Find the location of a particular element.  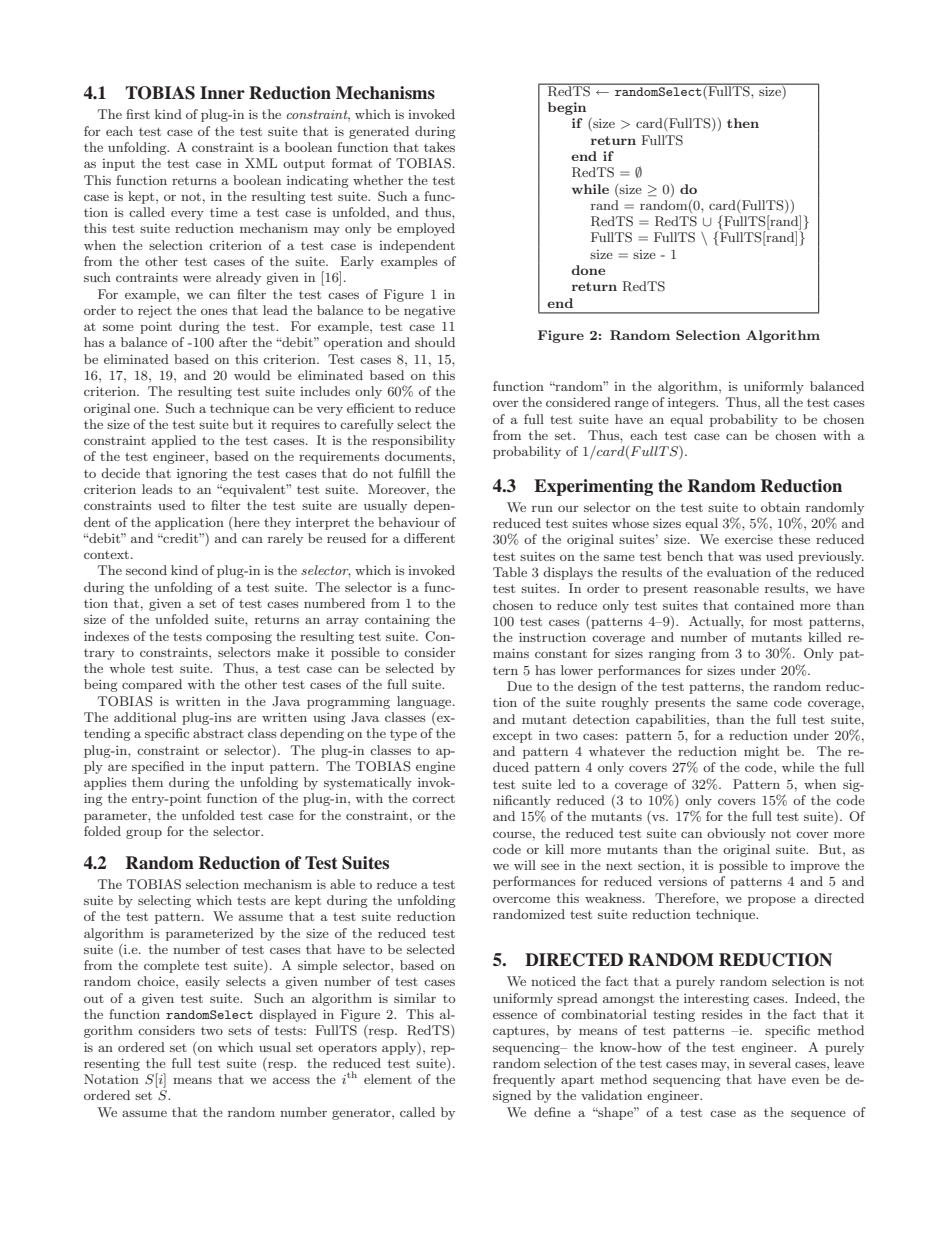

should is located at coordinates (435, 342).
